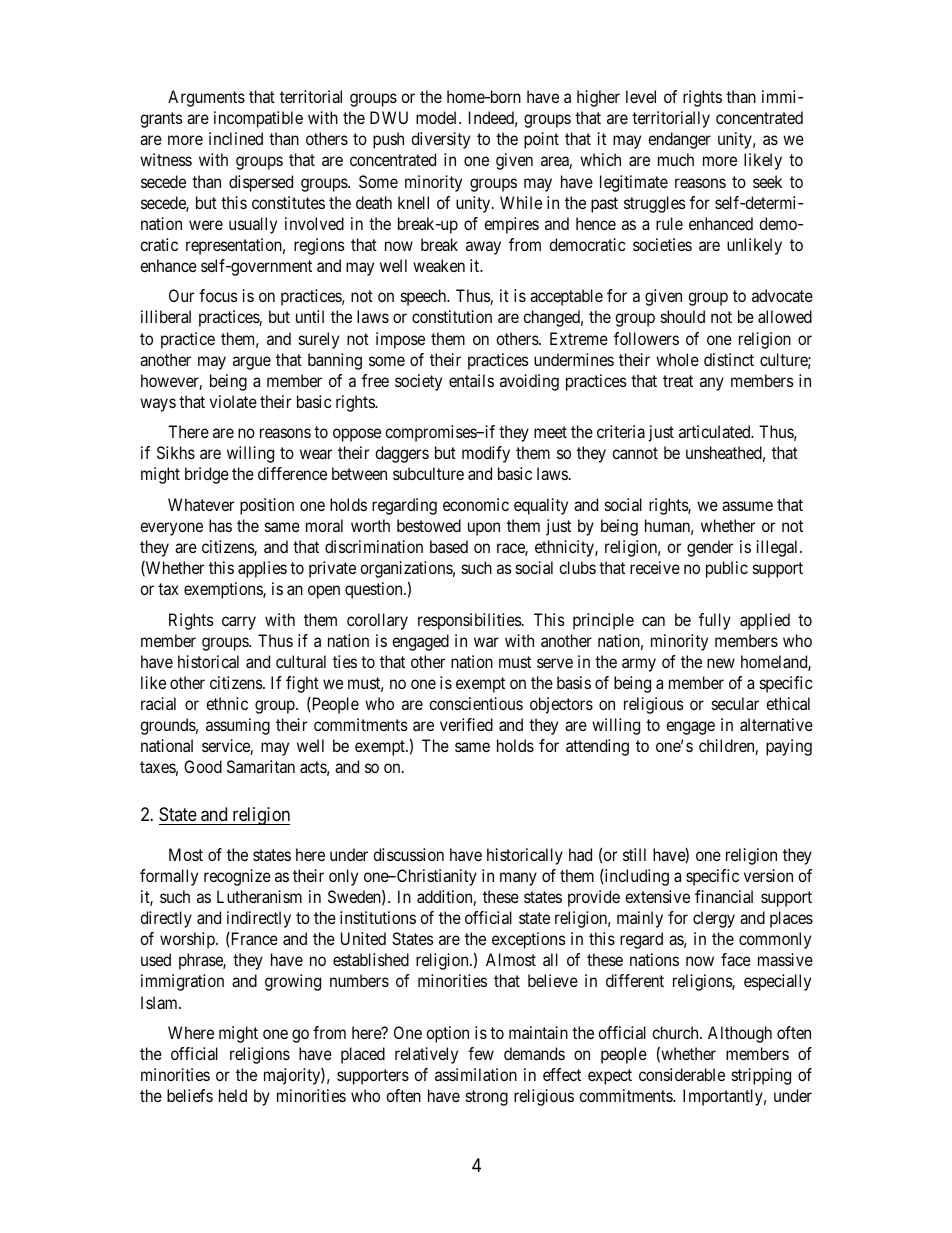  Describe the element at coordinates (160, 1002) in the screenshot. I see `Islam` at that location.
